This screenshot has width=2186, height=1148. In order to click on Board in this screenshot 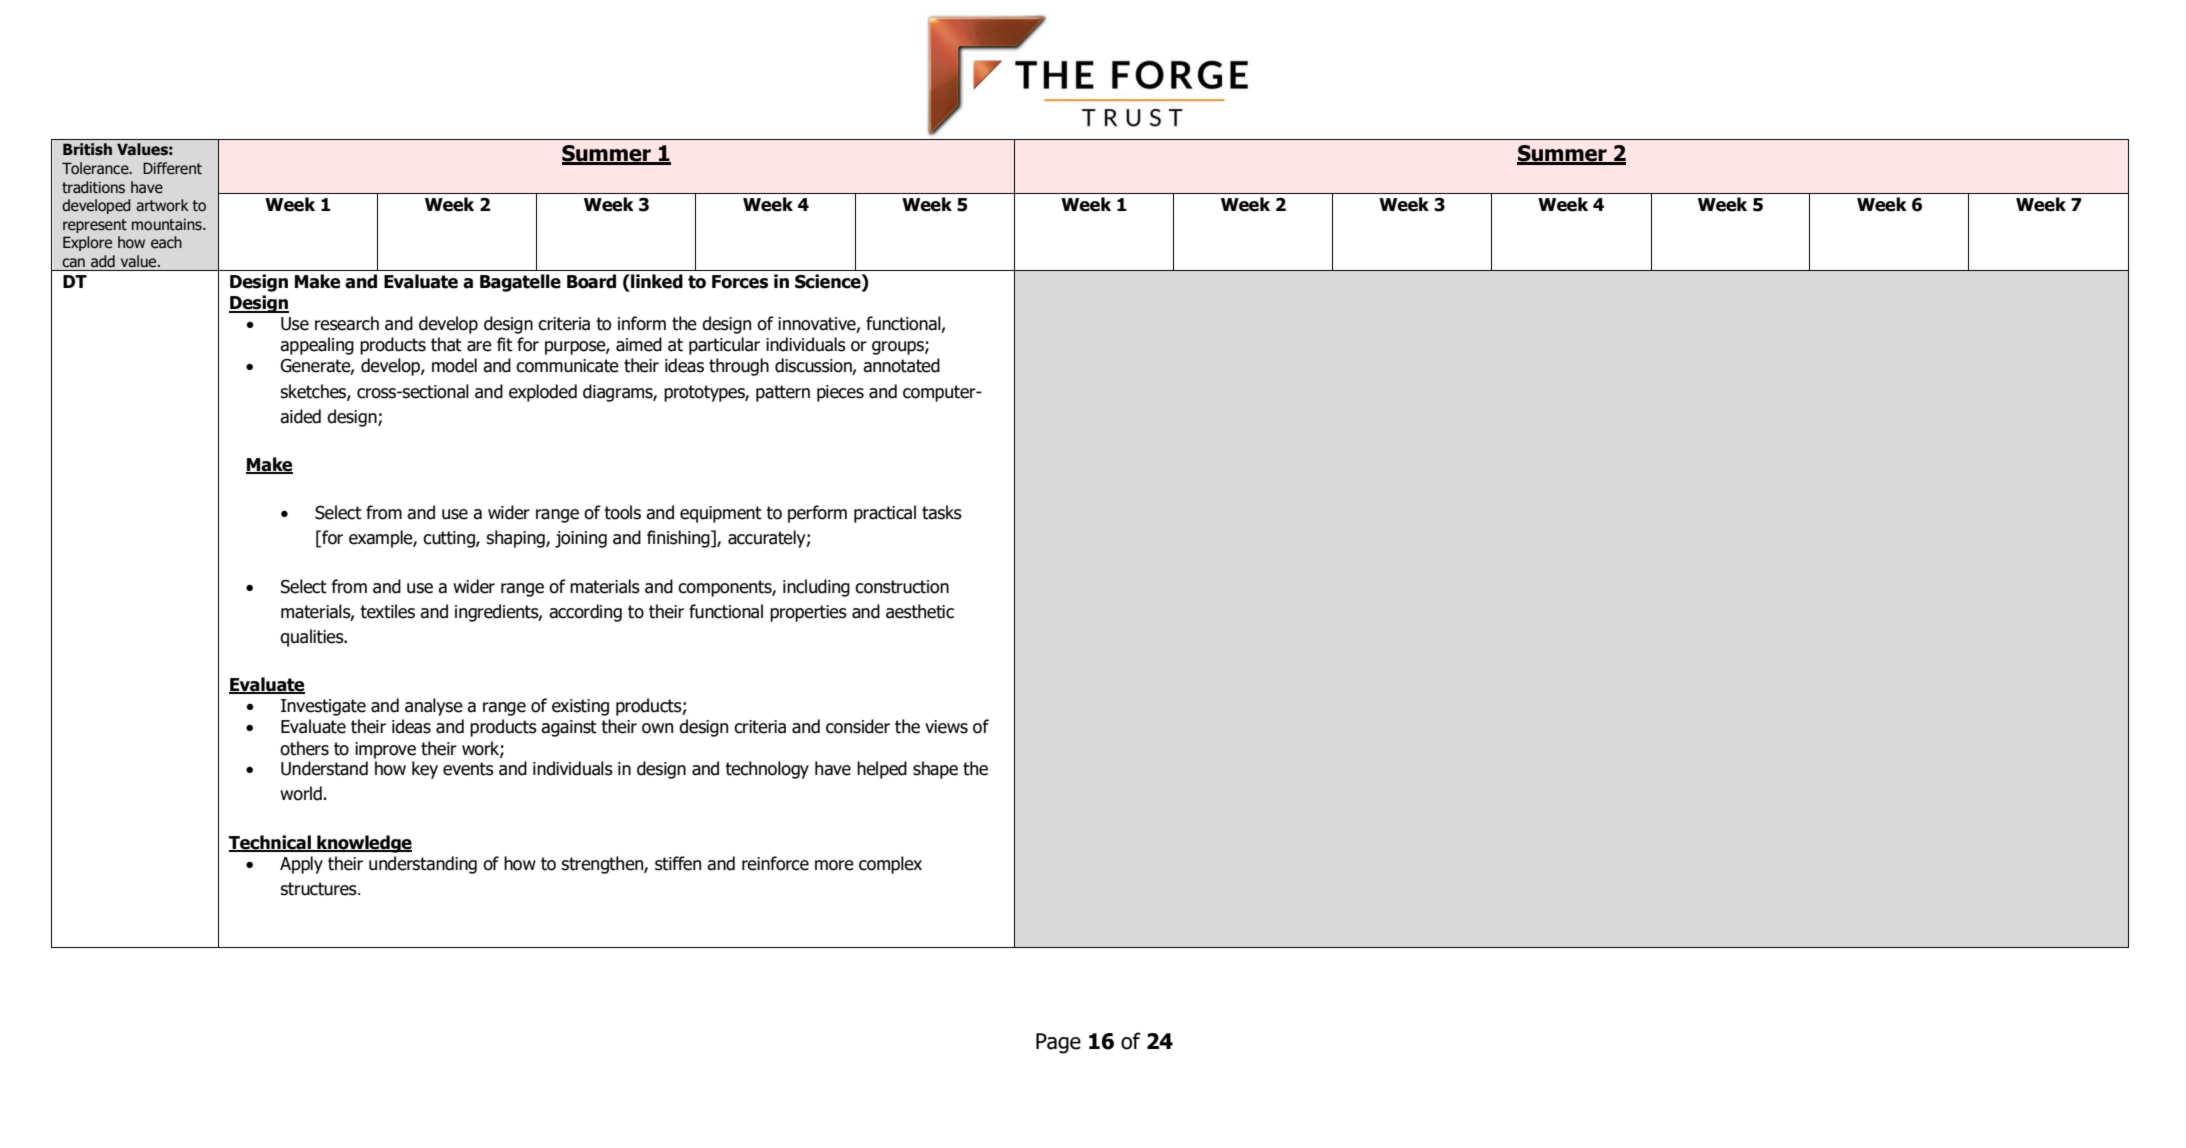, I will do `click(591, 281)`.
